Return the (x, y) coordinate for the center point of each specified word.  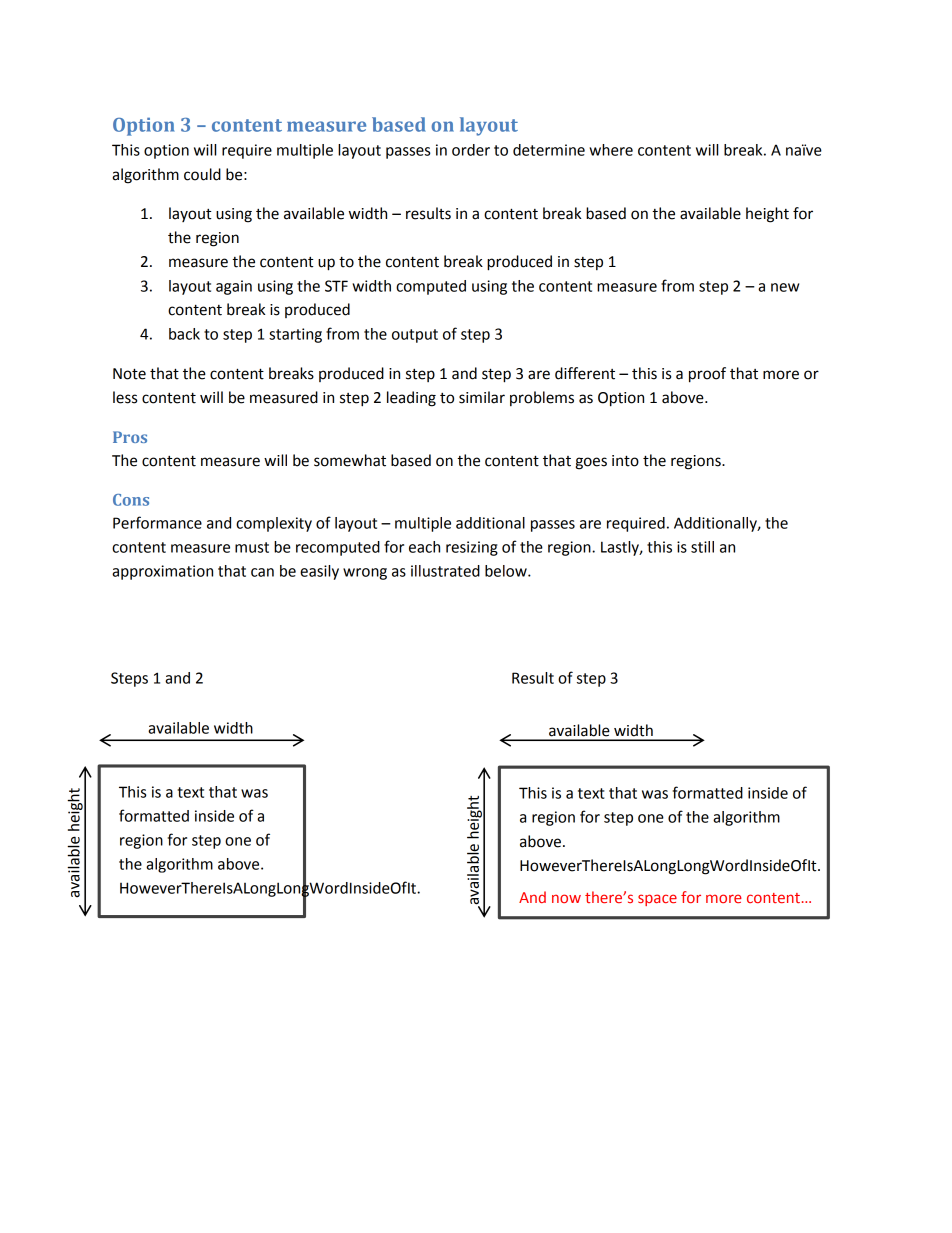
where (611, 150)
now (566, 898)
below (507, 571)
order (471, 150)
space (657, 900)
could (202, 174)
